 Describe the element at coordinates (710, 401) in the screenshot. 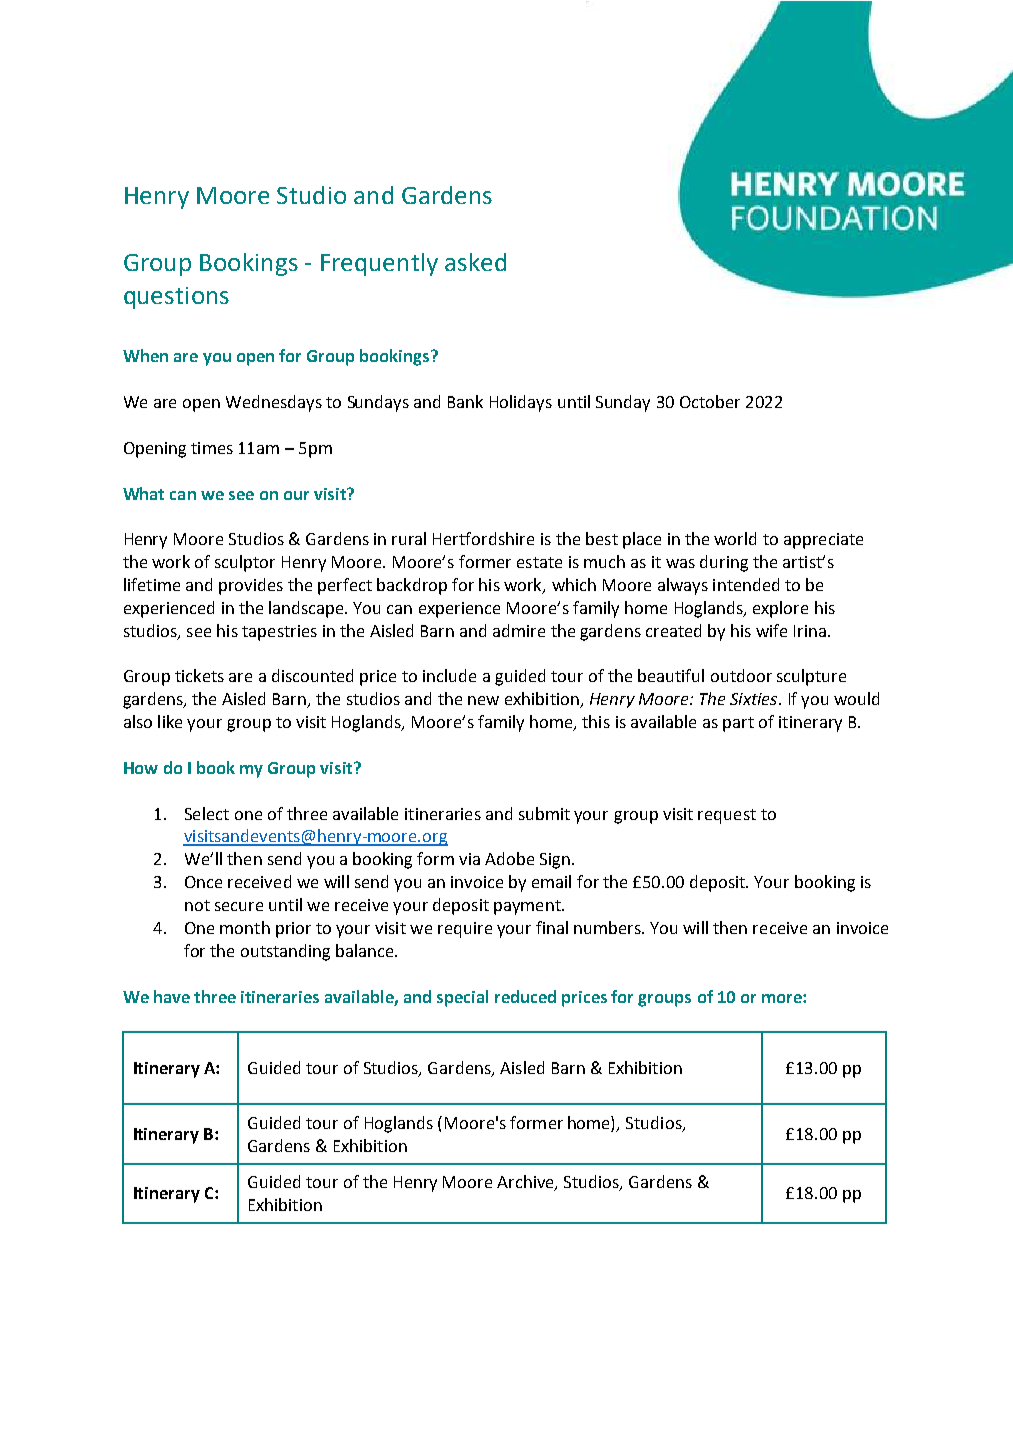

I see `October` at that location.
